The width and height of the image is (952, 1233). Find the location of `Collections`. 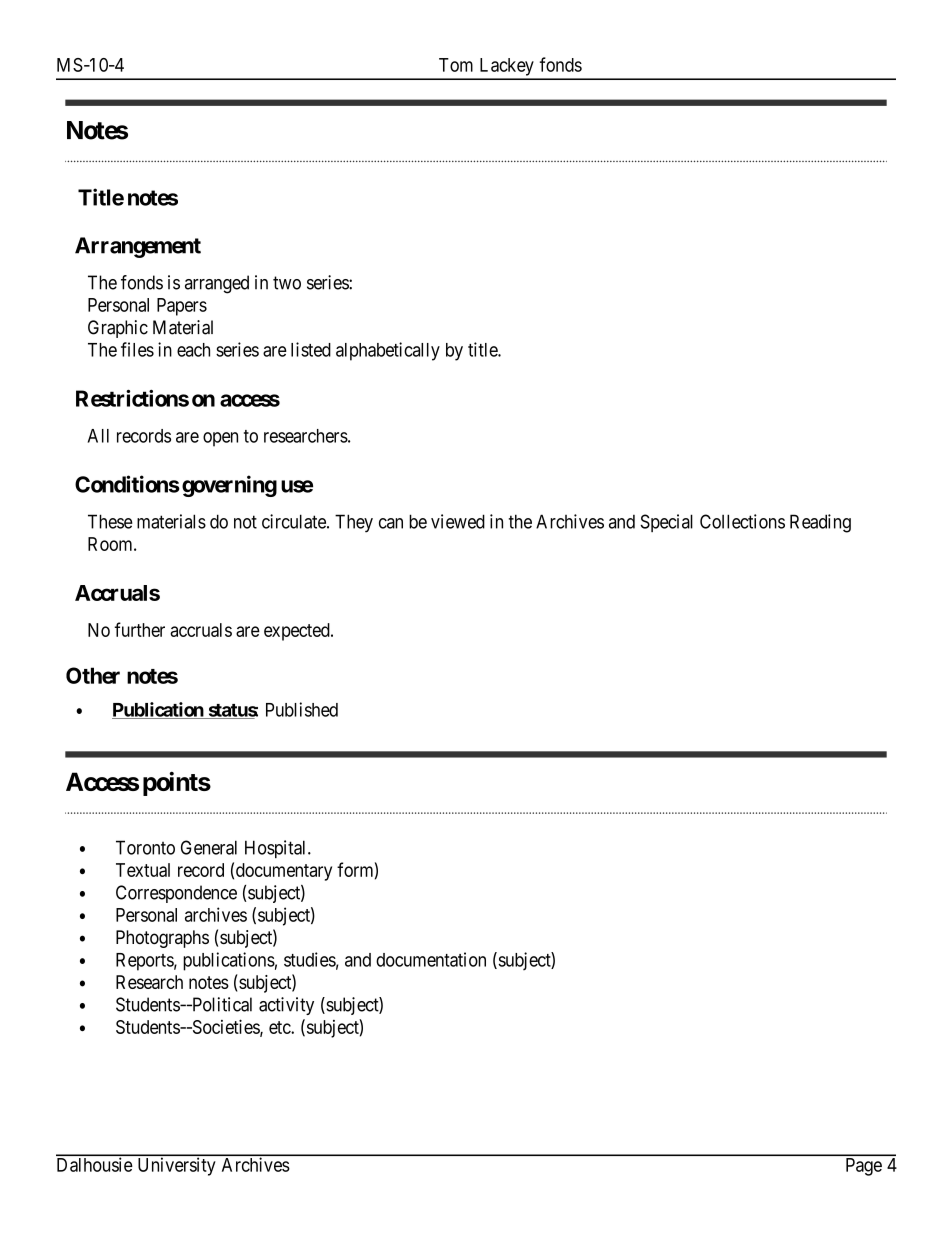

Collections is located at coordinates (742, 521).
